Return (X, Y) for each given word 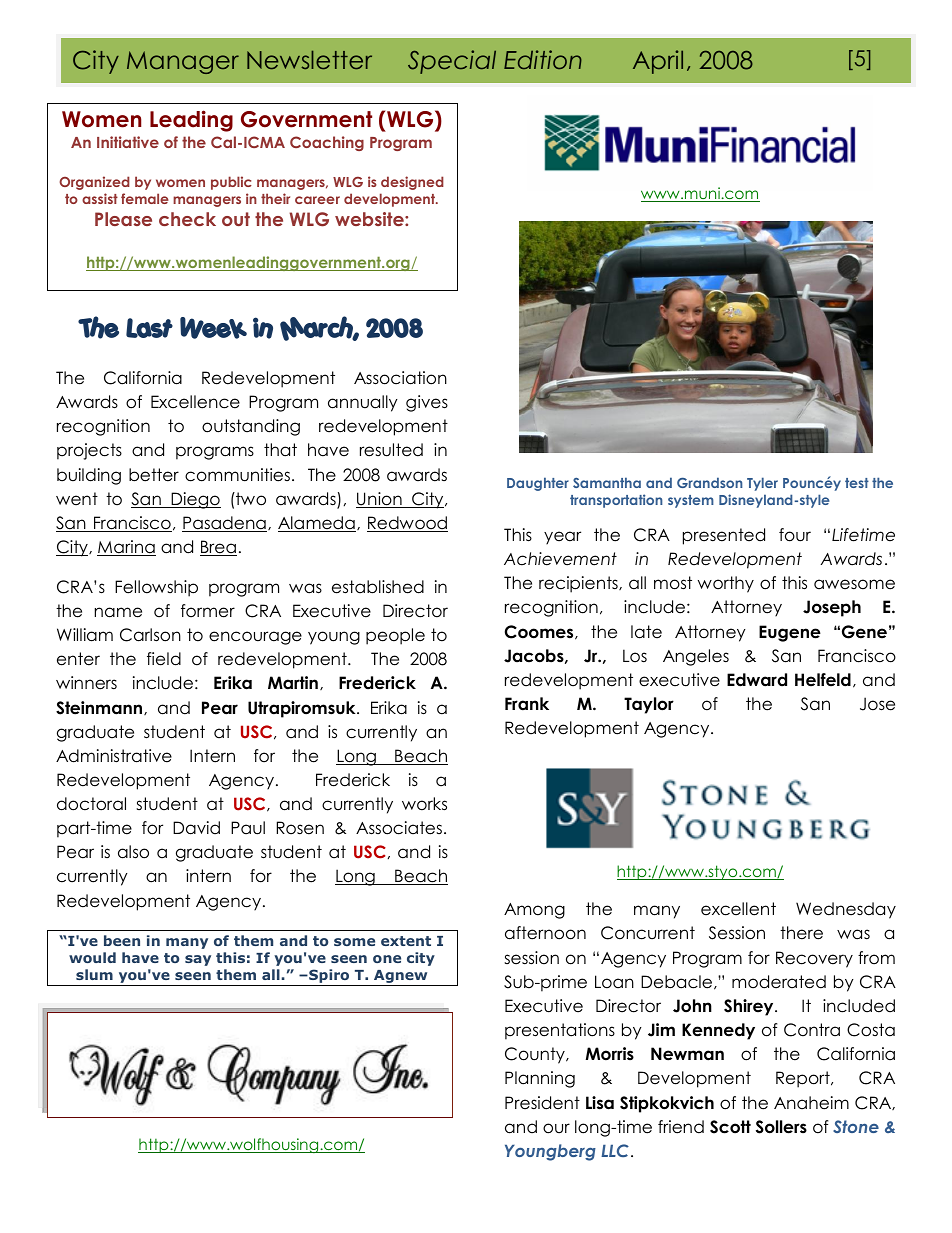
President (542, 1103)
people (395, 636)
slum (94, 974)
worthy (726, 584)
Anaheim (811, 1103)
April (658, 62)
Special (452, 62)
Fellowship (156, 588)
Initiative (128, 142)
